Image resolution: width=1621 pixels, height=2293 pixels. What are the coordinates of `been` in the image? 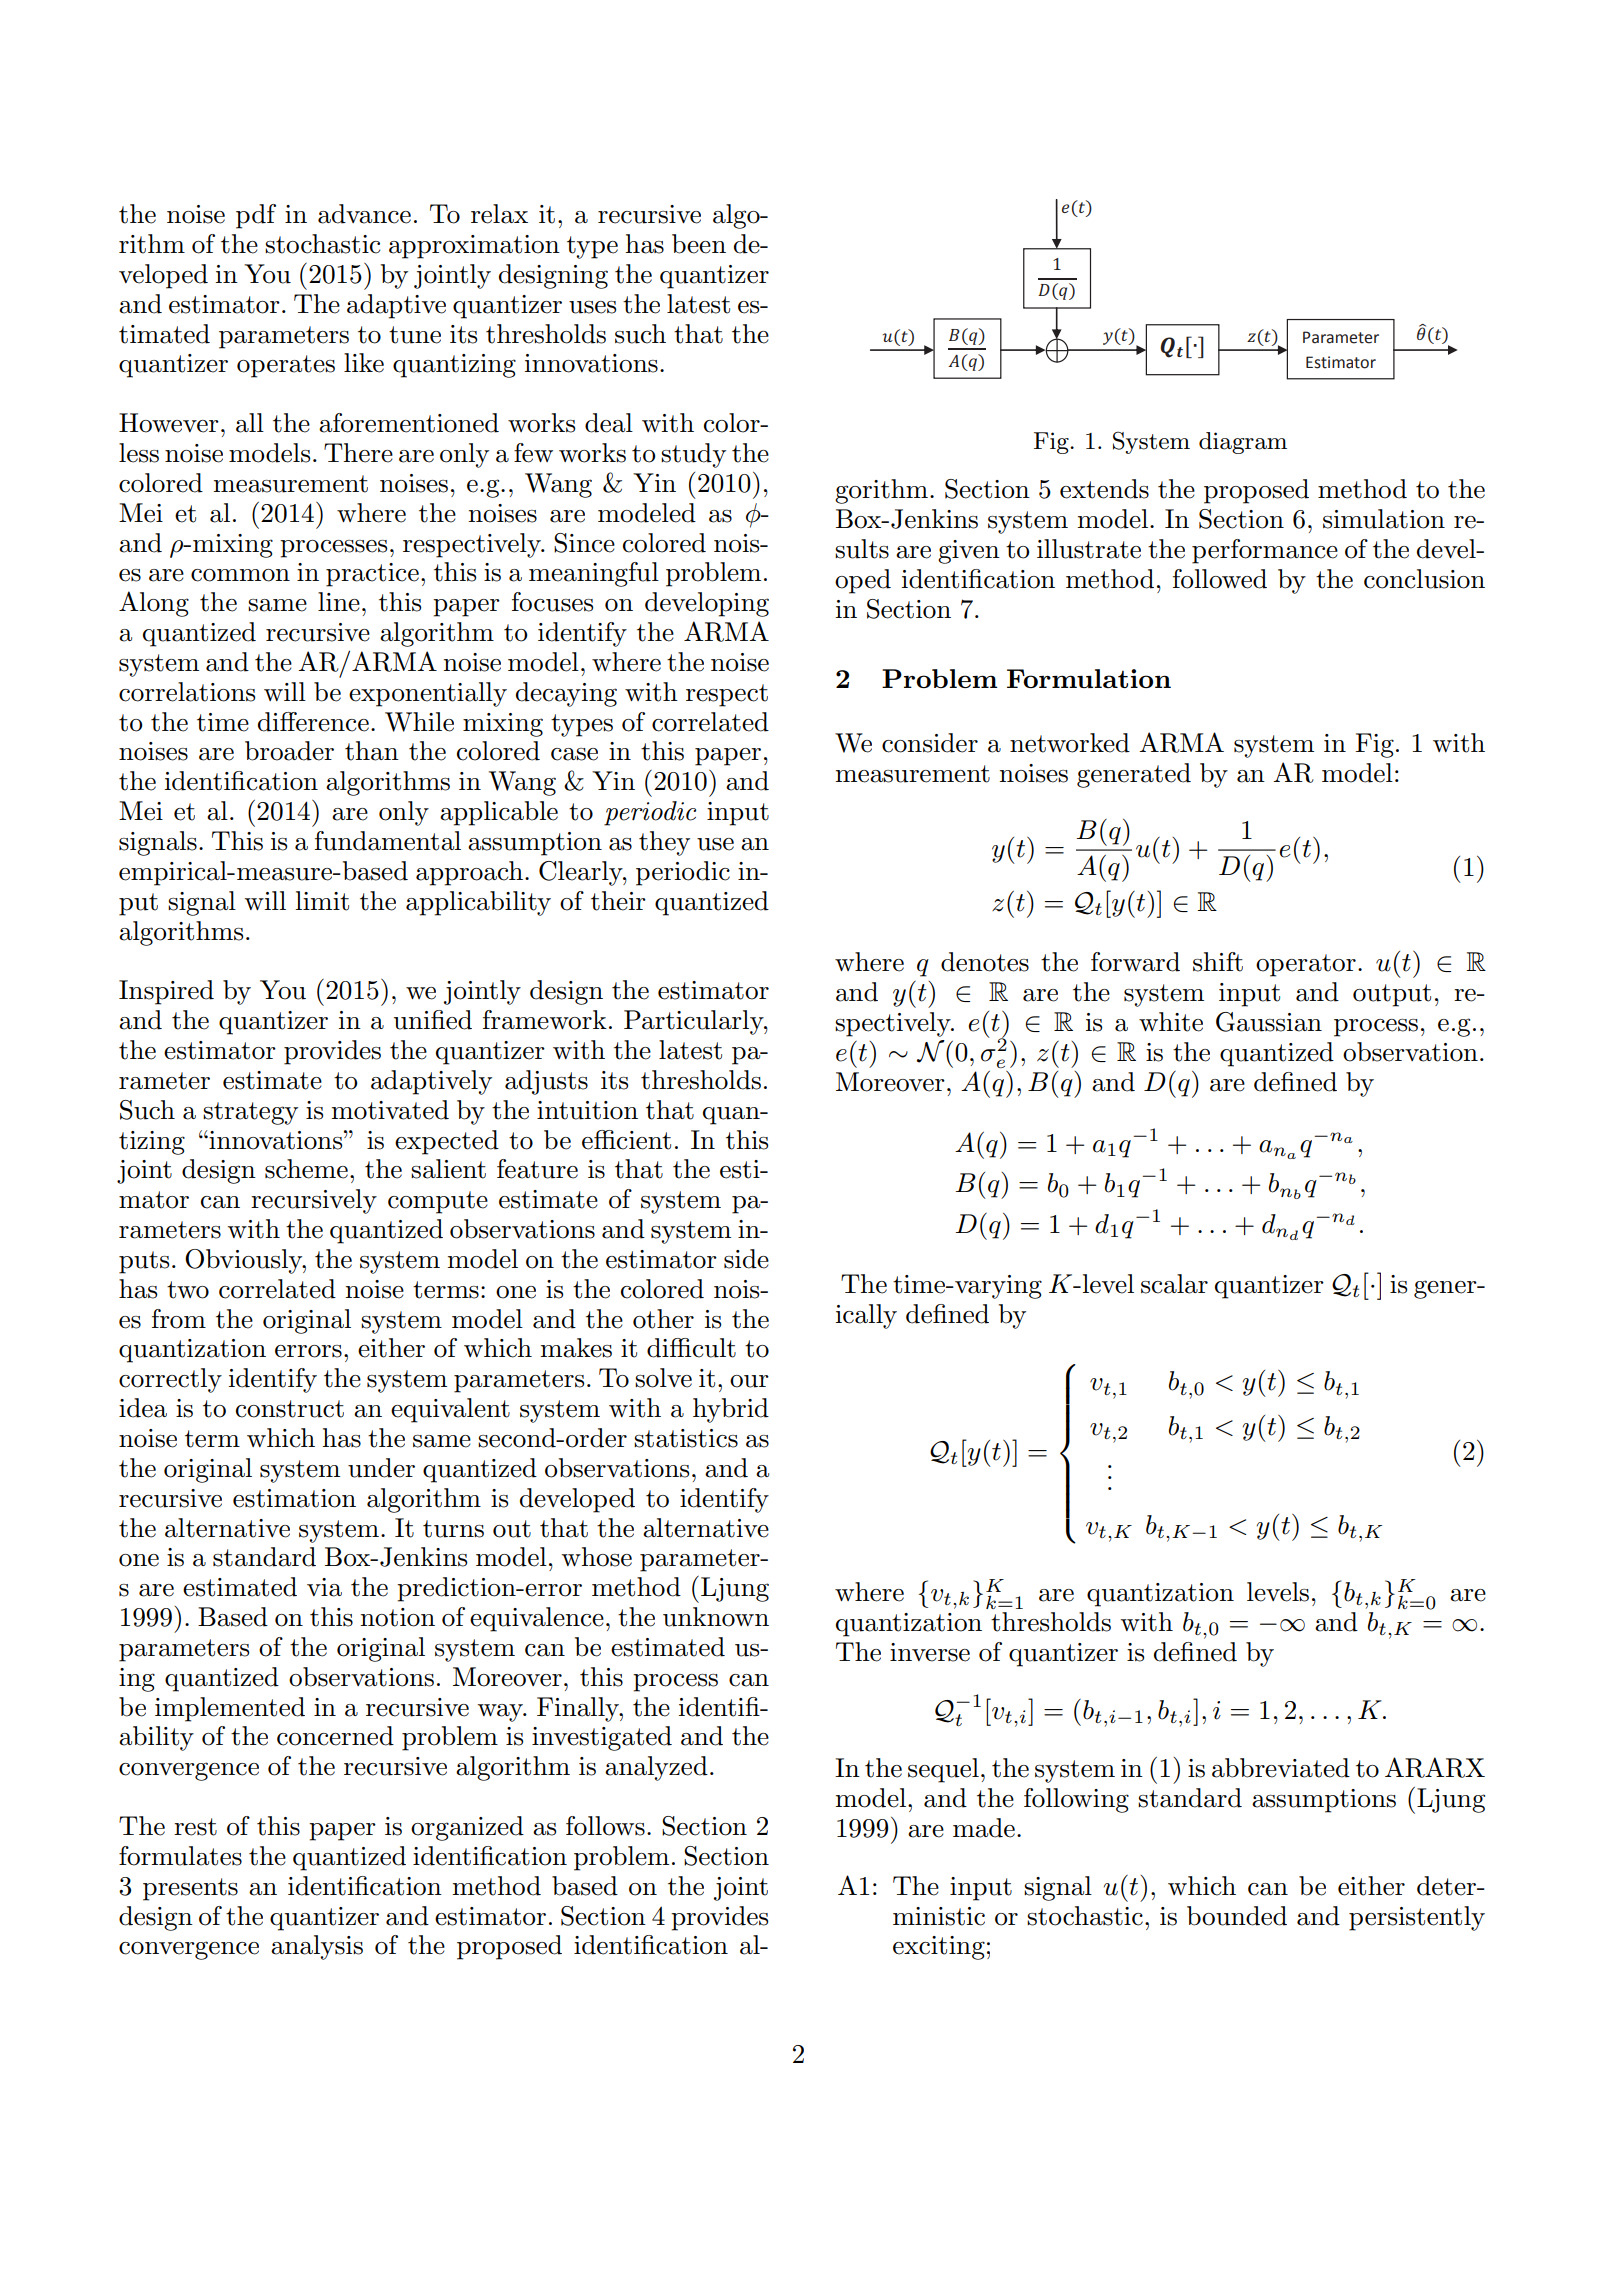 It's located at (699, 244).
